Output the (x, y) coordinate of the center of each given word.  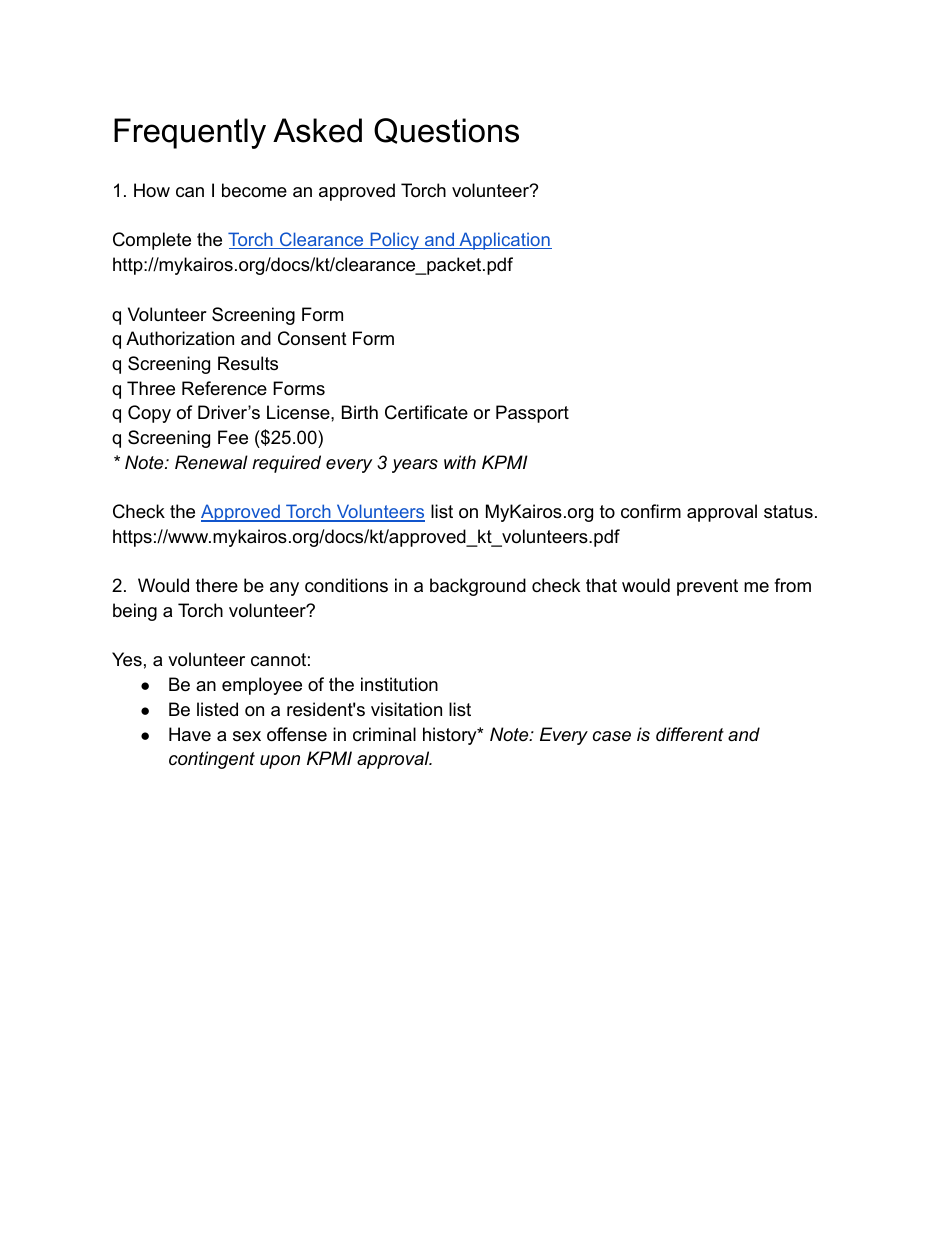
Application (504, 241)
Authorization (180, 338)
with (460, 462)
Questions (446, 131)
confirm (651, 511)
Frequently (190, 133)
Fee (233, 437)
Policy (394, 241)
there (217, 585)
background (478, 587)
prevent (707, 587)
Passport (532, 414)
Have (190, 734)
